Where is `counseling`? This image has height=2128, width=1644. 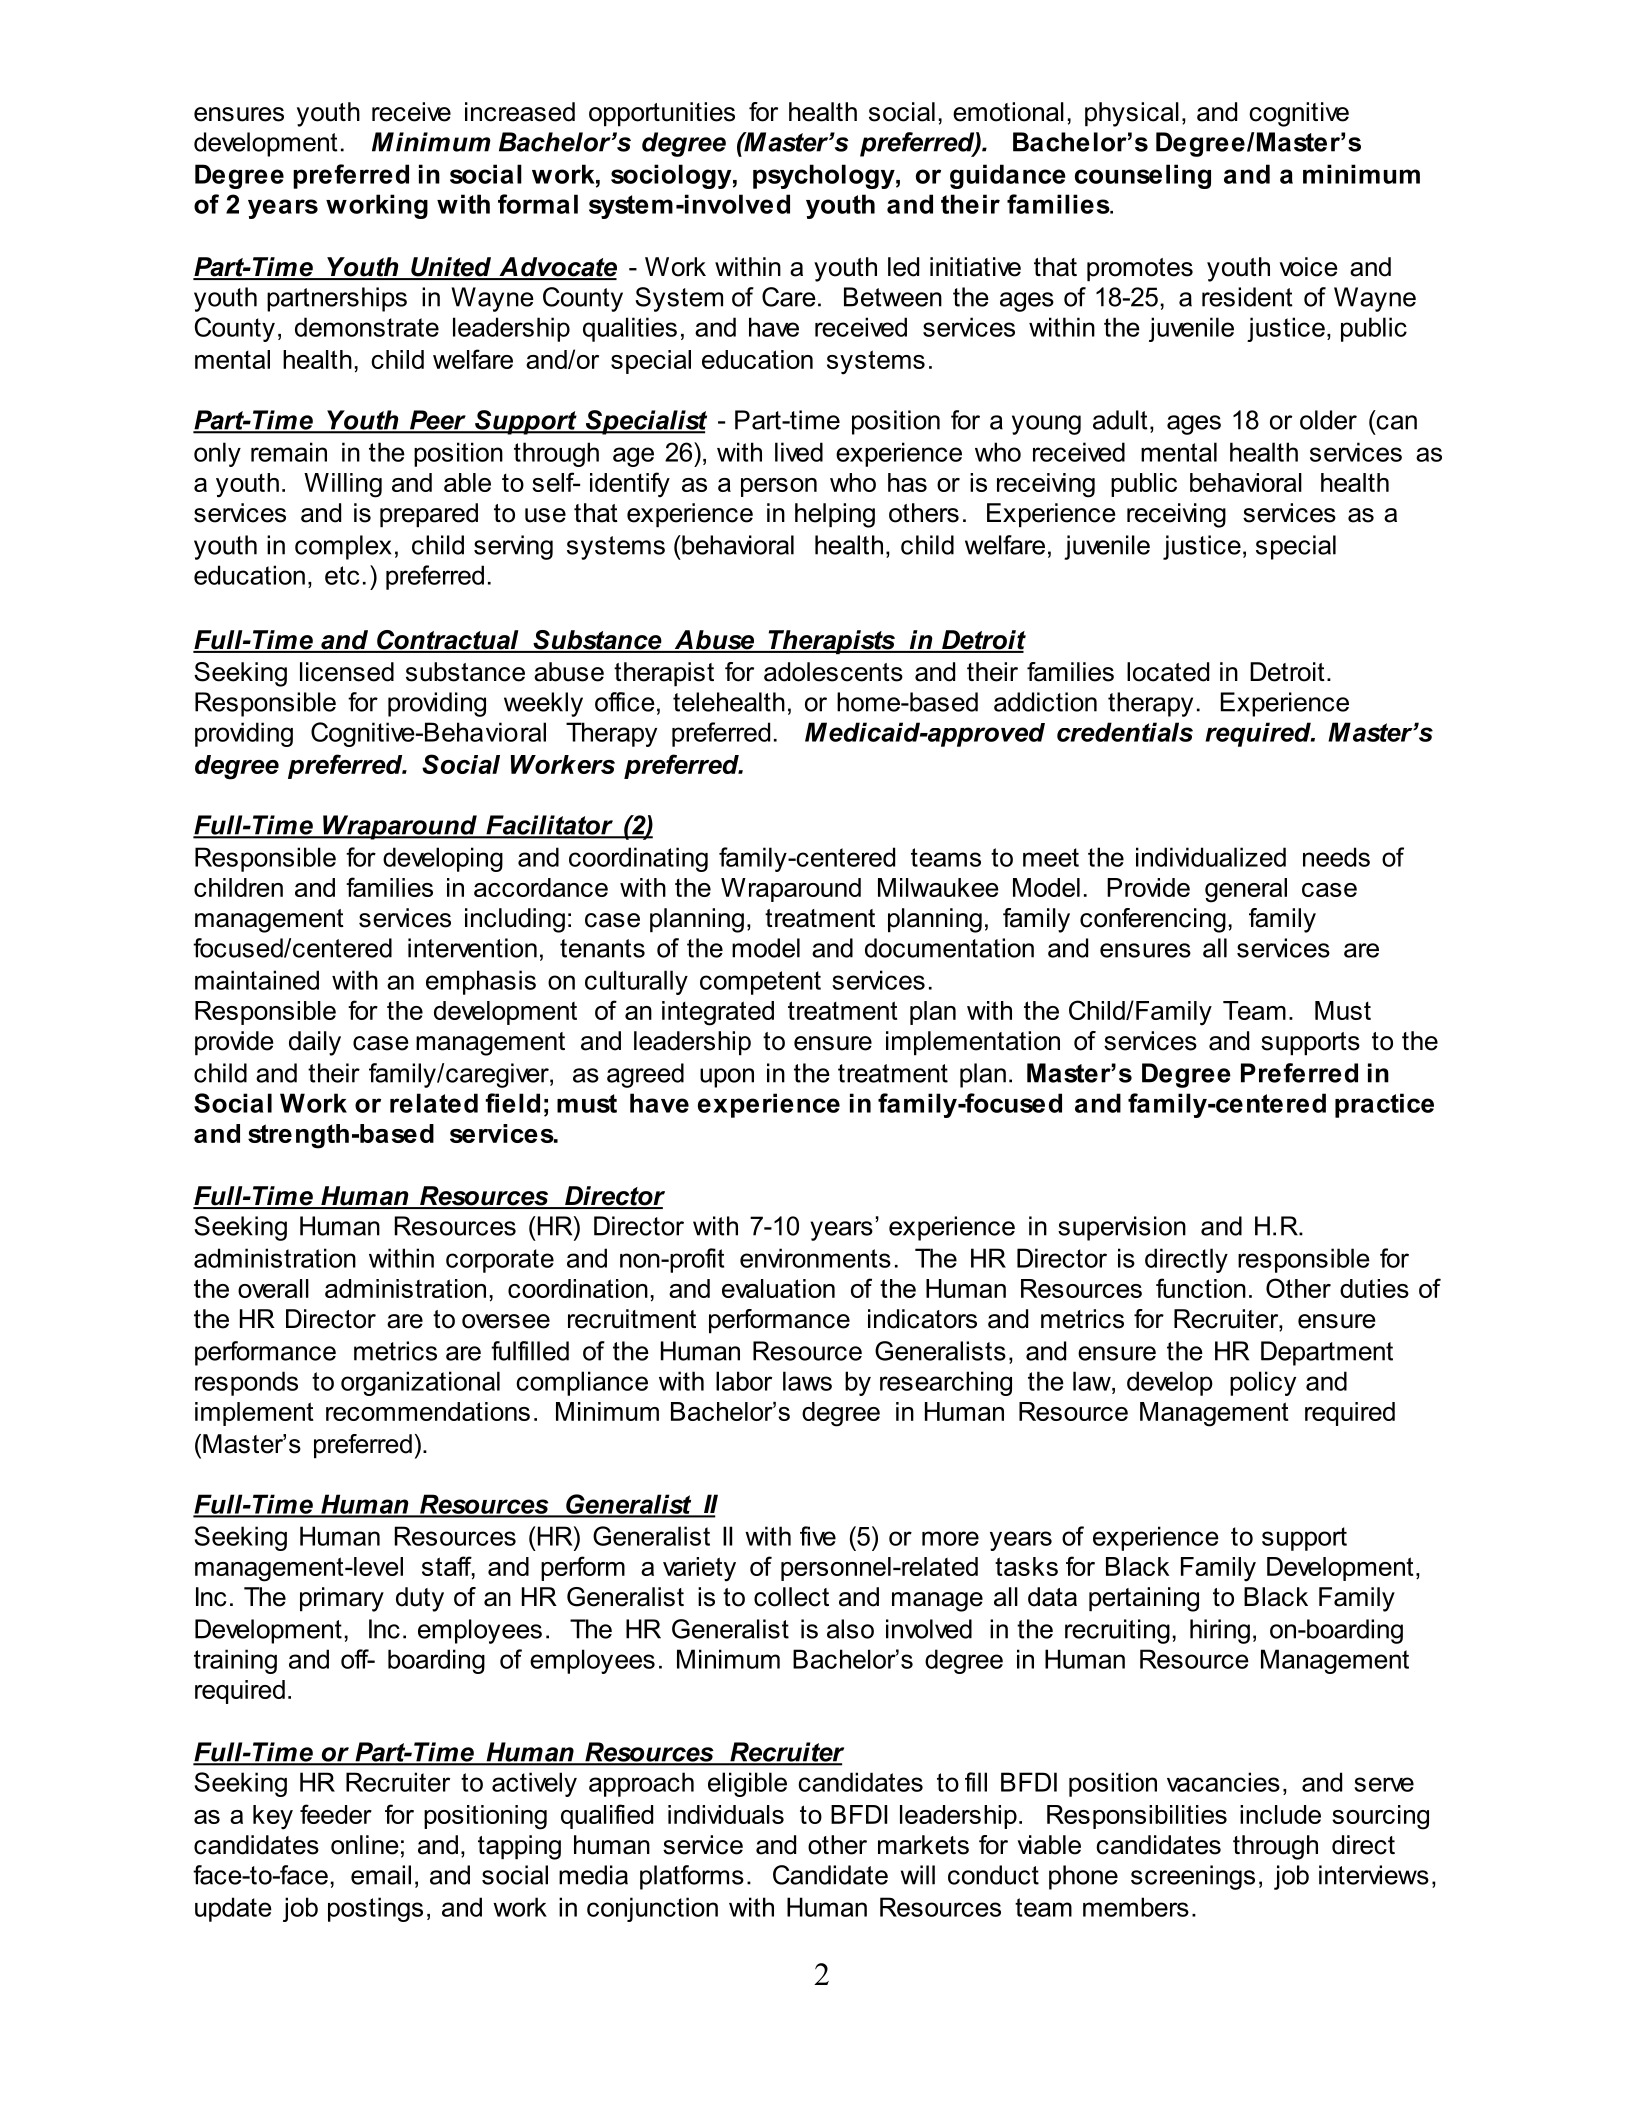
counseling is located at coordinates (1143, 176).
